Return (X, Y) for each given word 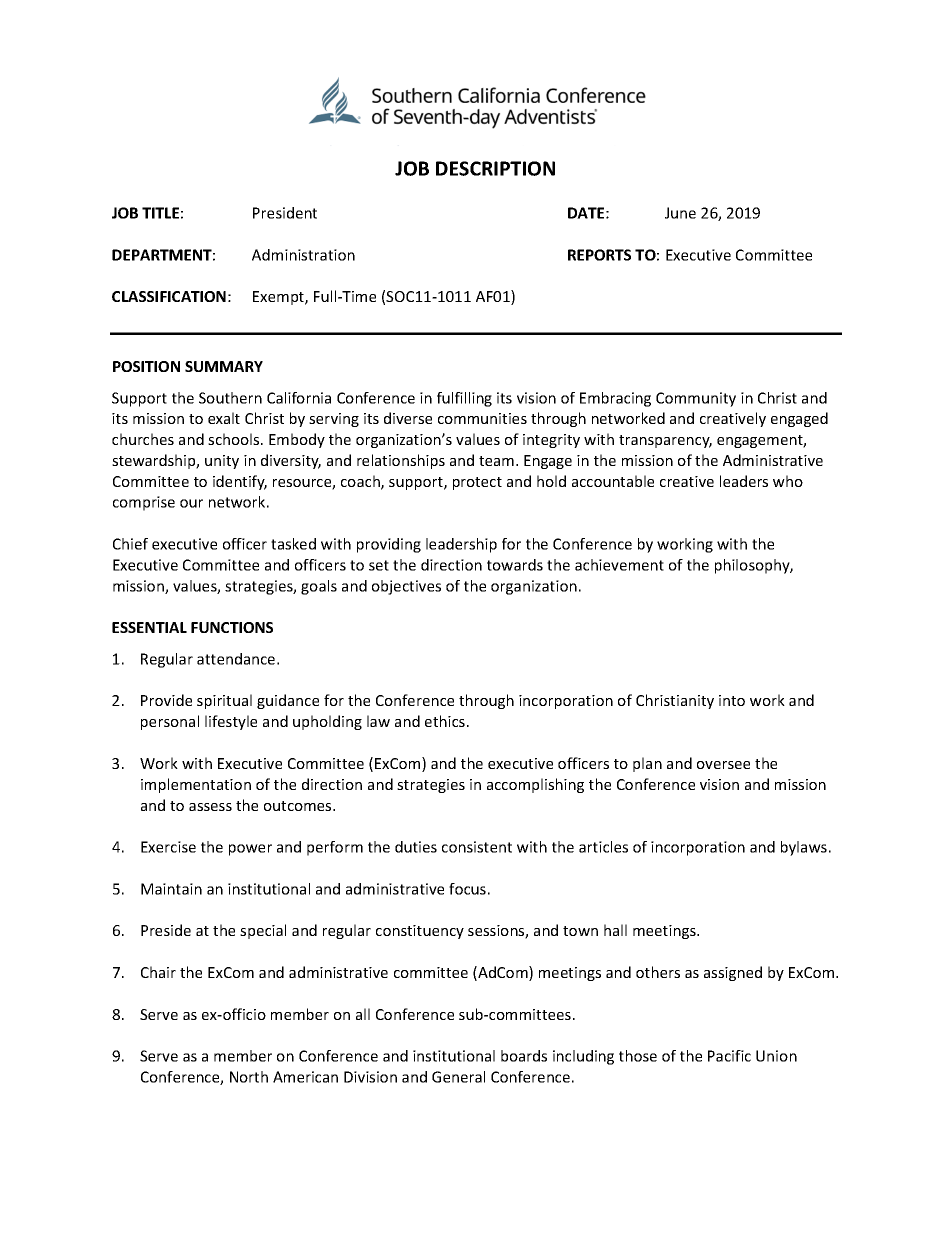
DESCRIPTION (495, 168)
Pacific (729, 1056)
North (249, 1077)
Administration (303, 255)
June (680, 213)
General (458, 1077)
